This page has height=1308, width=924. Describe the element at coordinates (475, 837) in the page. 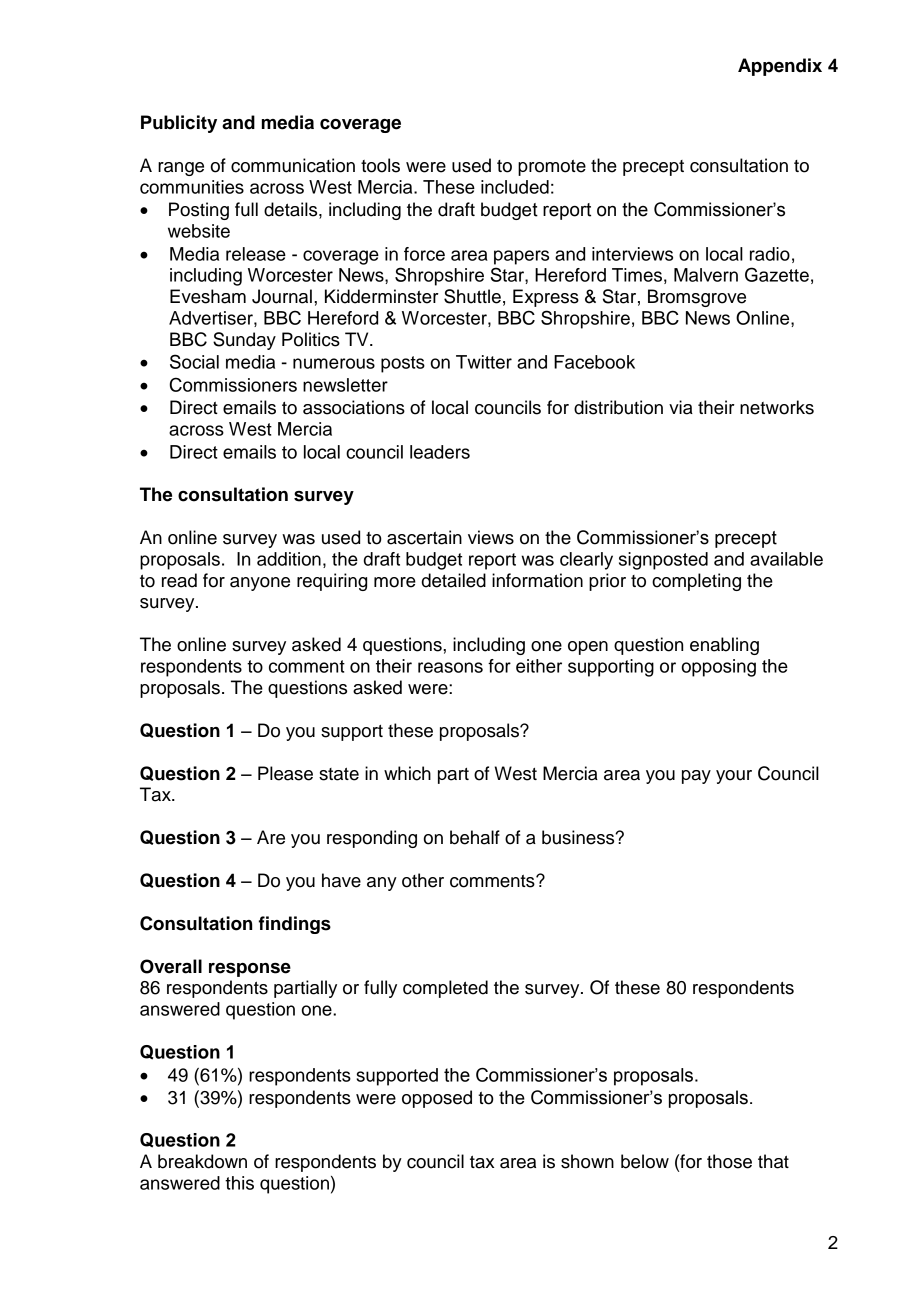

I see `behalf` at that location.
